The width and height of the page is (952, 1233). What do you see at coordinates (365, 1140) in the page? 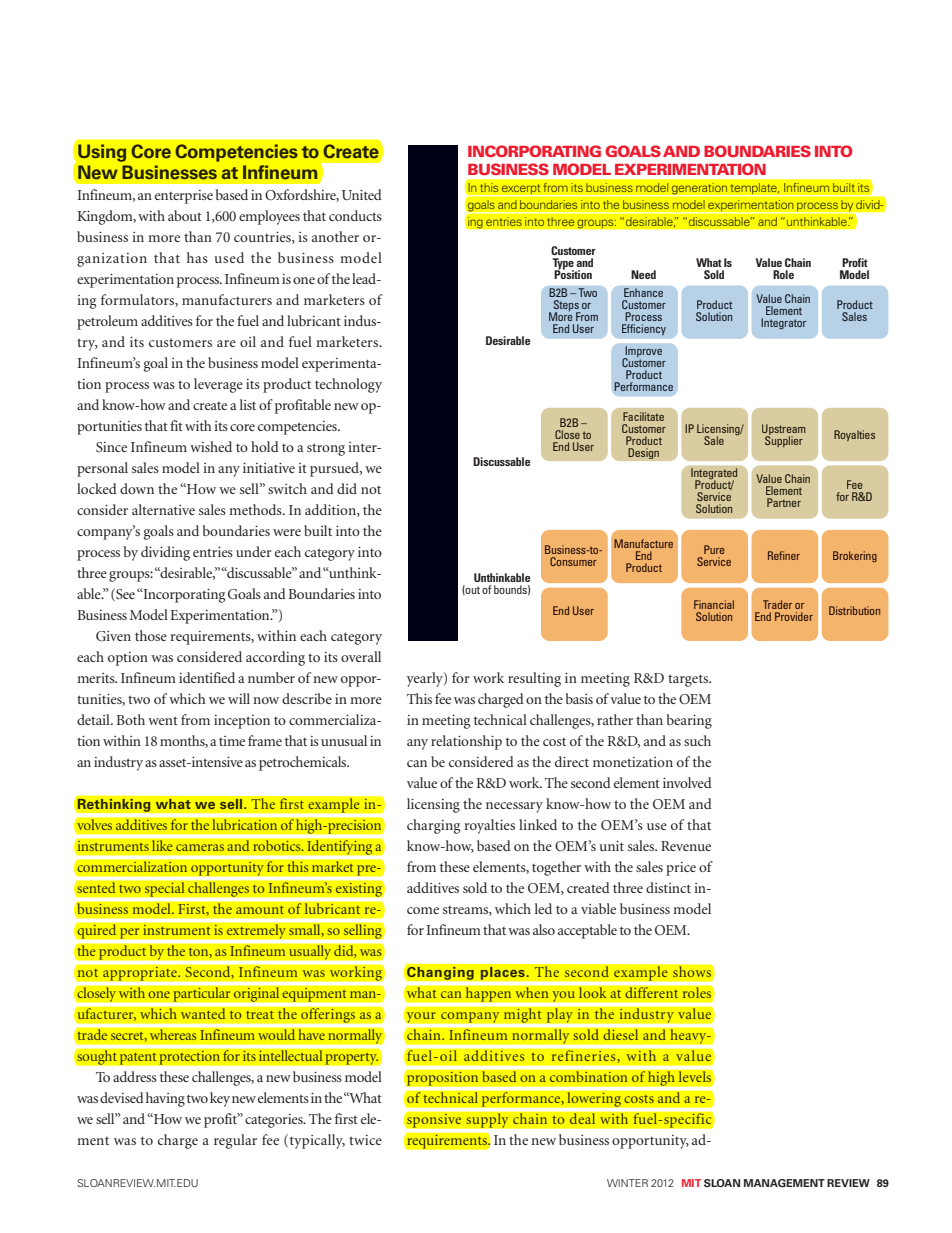
I see `twice` at bounding box center [365, 1140].
